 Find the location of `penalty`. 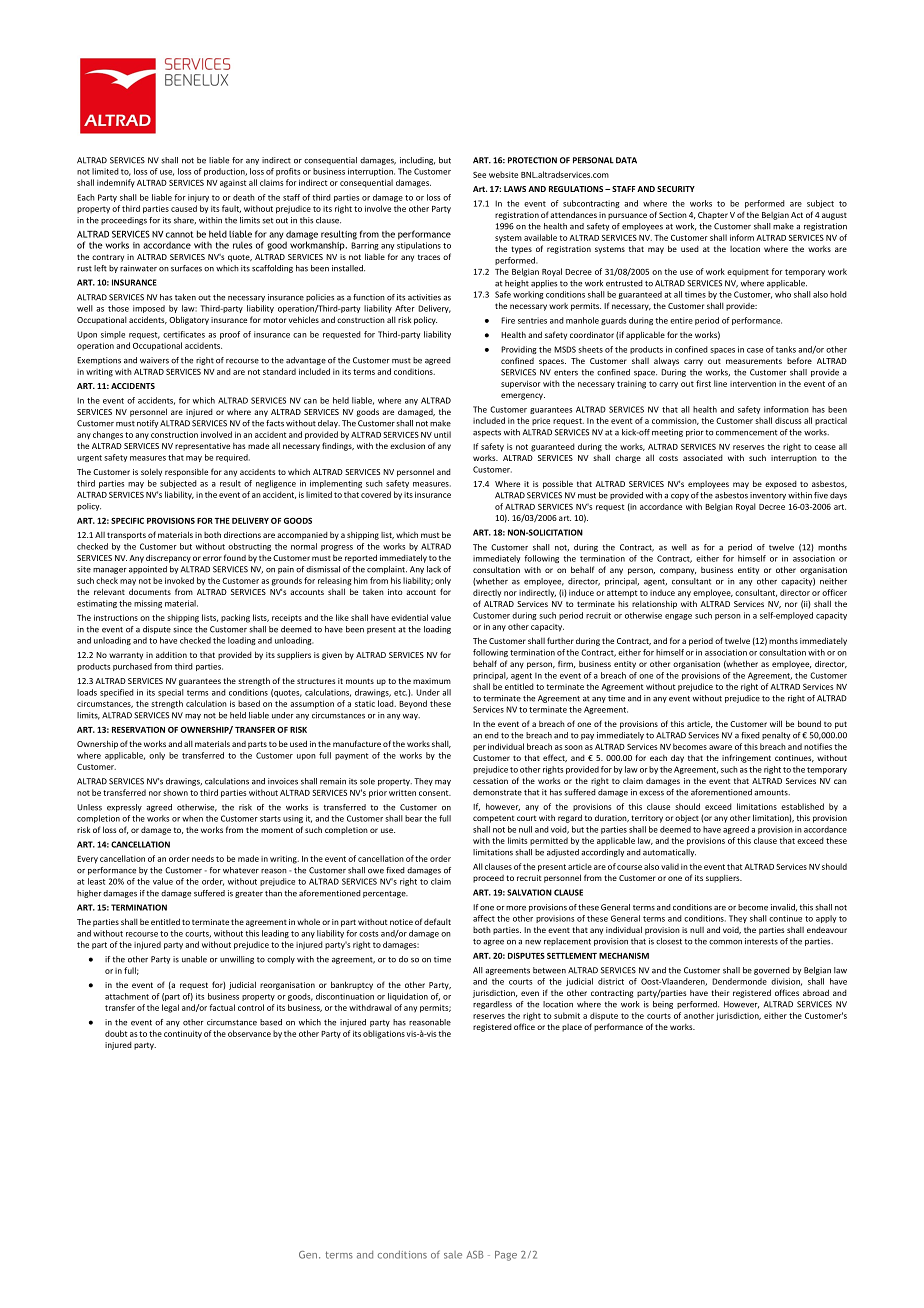

penalty is located at coordinates (776, 736).
